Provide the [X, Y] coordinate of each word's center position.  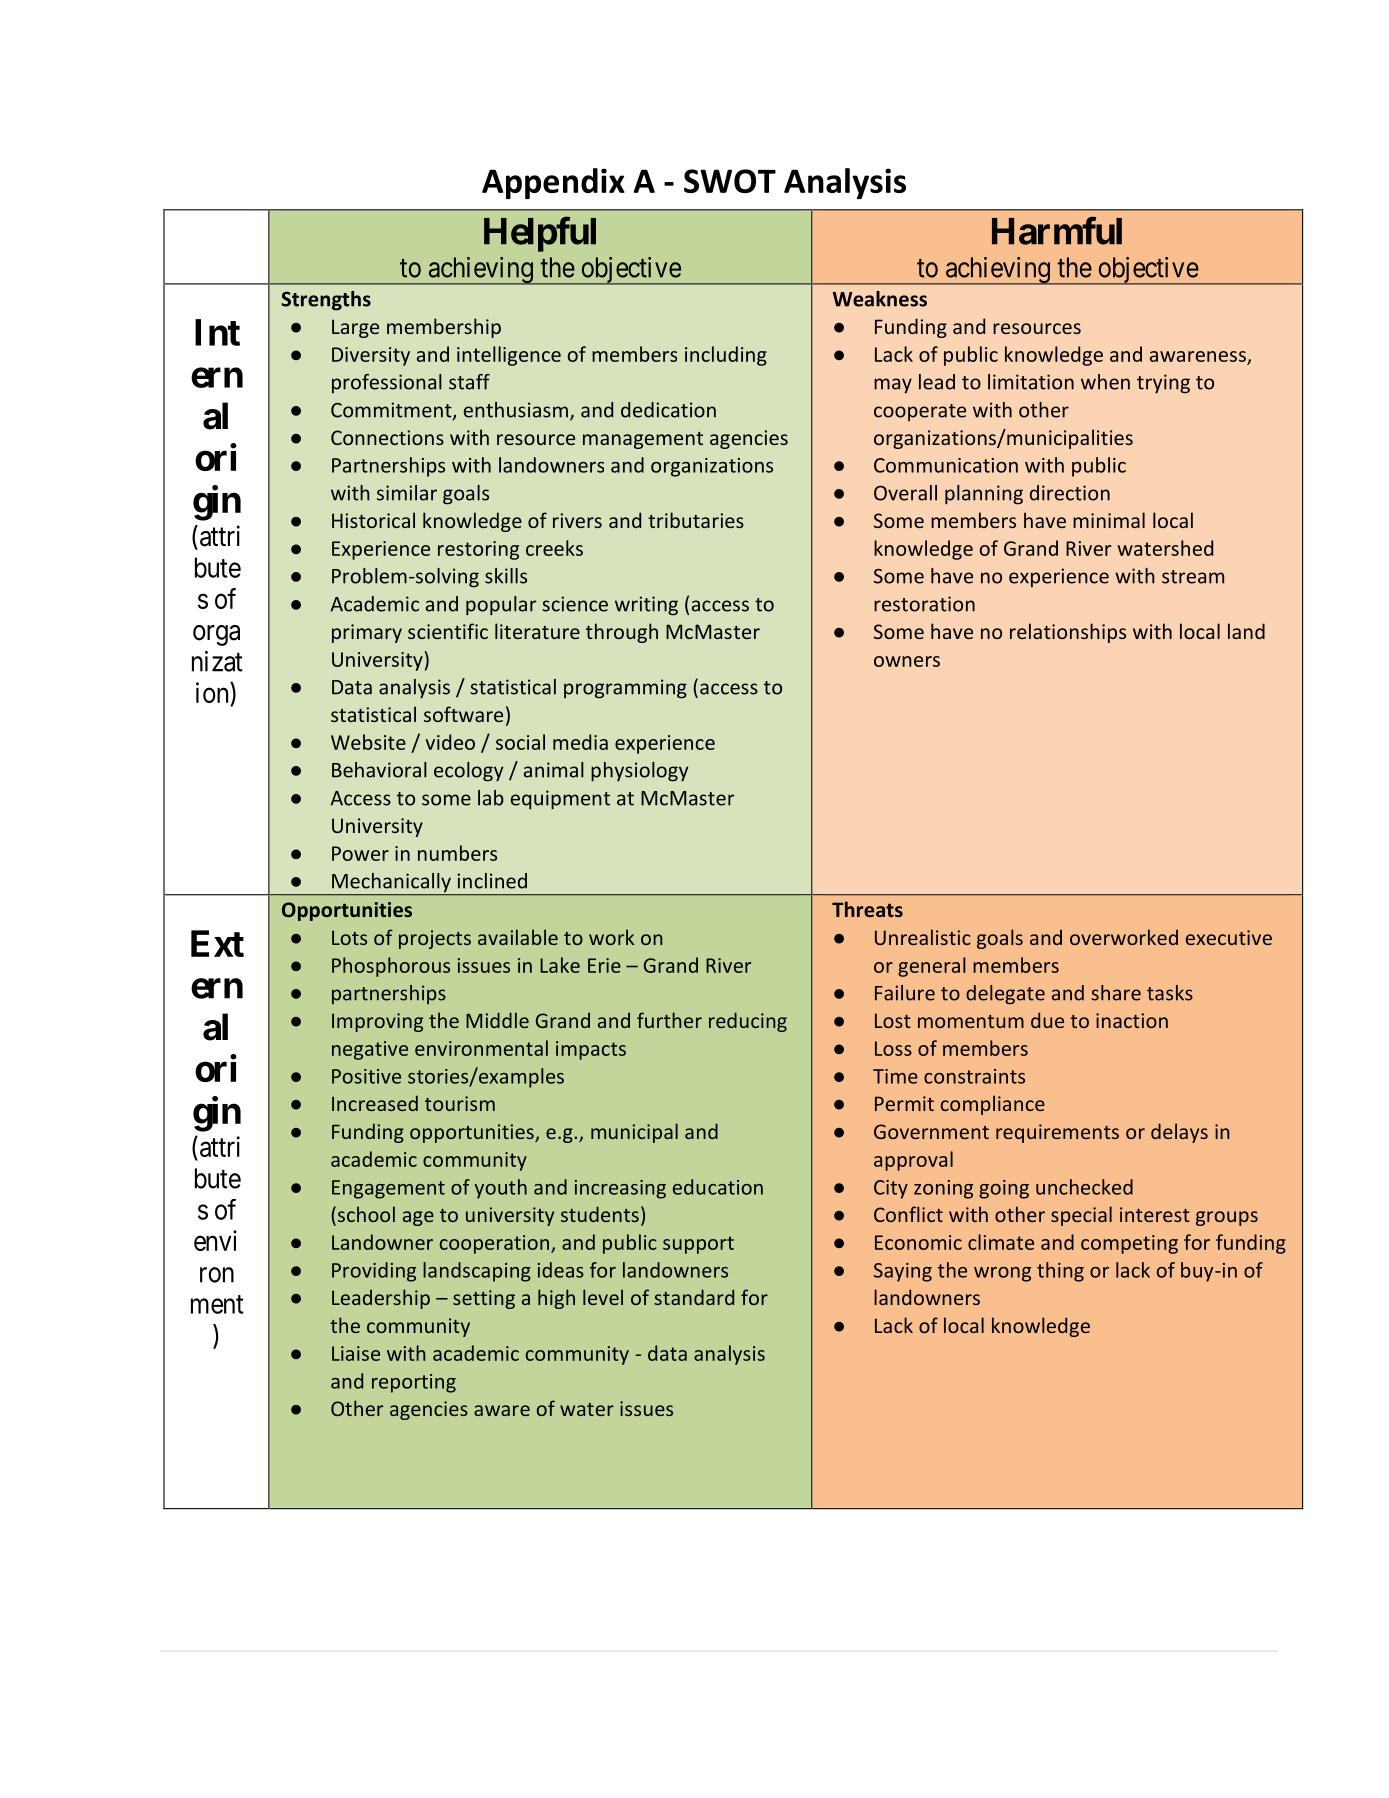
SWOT [730, 181]
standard [694, 1297]
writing [646, 606]
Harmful [1057, 231]
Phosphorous [391, 967]
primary [367, 633]
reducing [748, 1022]
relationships [1068, 633]
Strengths [326, 301]
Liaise [356, 1353]
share [1116, 993]
